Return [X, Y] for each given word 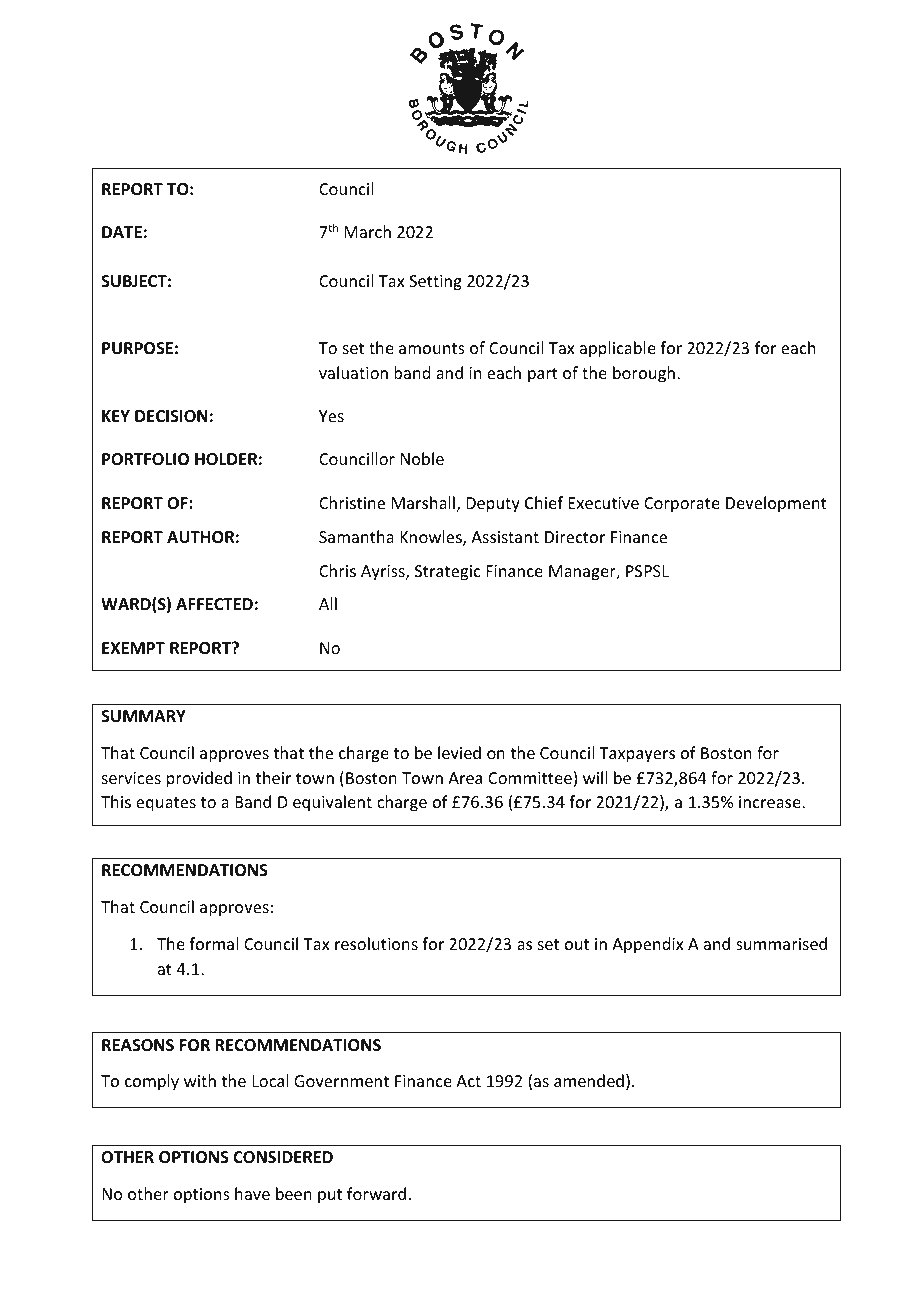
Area [465, 778]
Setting [435, 283]
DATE [122, 232]
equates [166, 804]
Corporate [682, 505]
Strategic [448, 573]
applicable [618, 349]
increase [771, 802]
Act [468, 1081]
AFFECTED [214, 604]
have [252, 1193]
